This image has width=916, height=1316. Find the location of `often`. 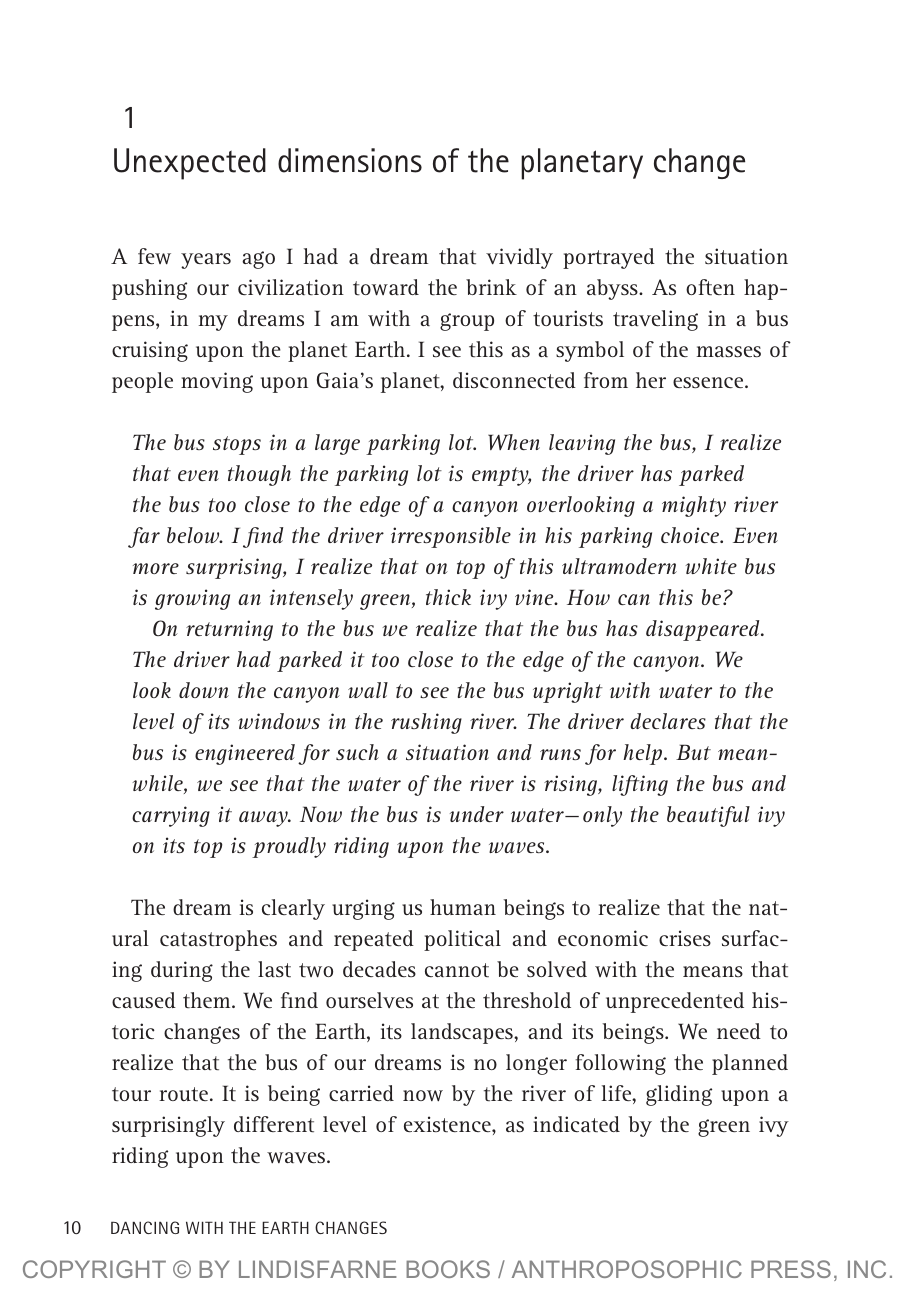

often is located at coordinates (710, 287).
